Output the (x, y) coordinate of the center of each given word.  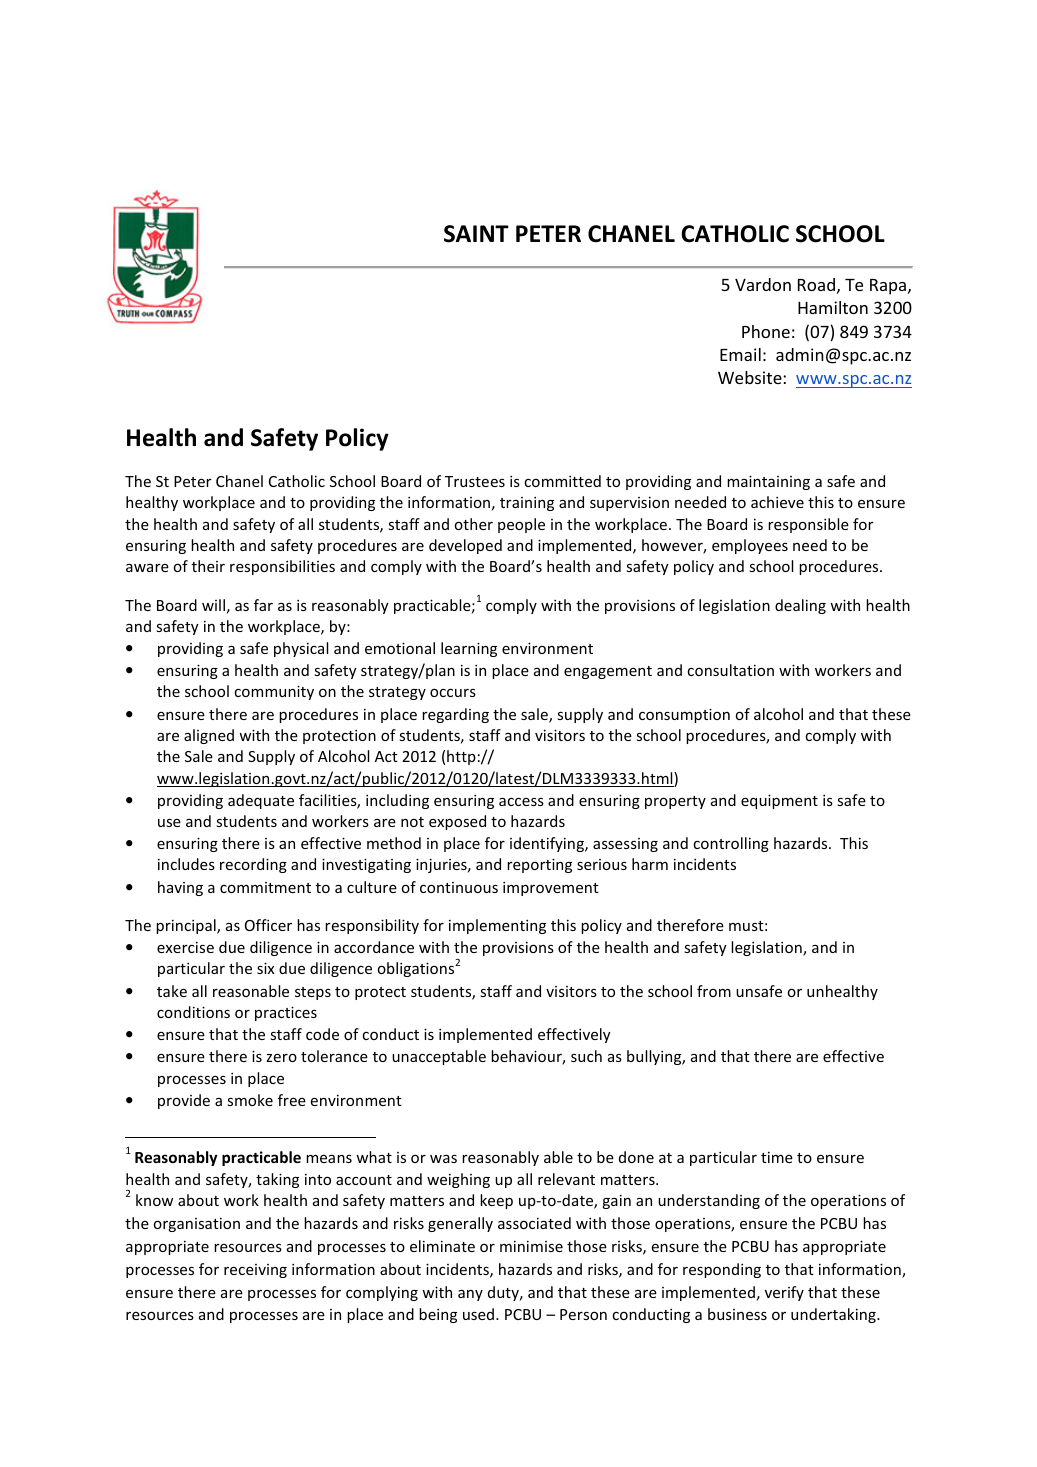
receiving (255, 1271)
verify (784, 1293)
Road (816, 284)
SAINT (476, 234)
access (521, 801)
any (470, 1295)
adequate (261, 801)
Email (740, 354)
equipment (779, 801)
